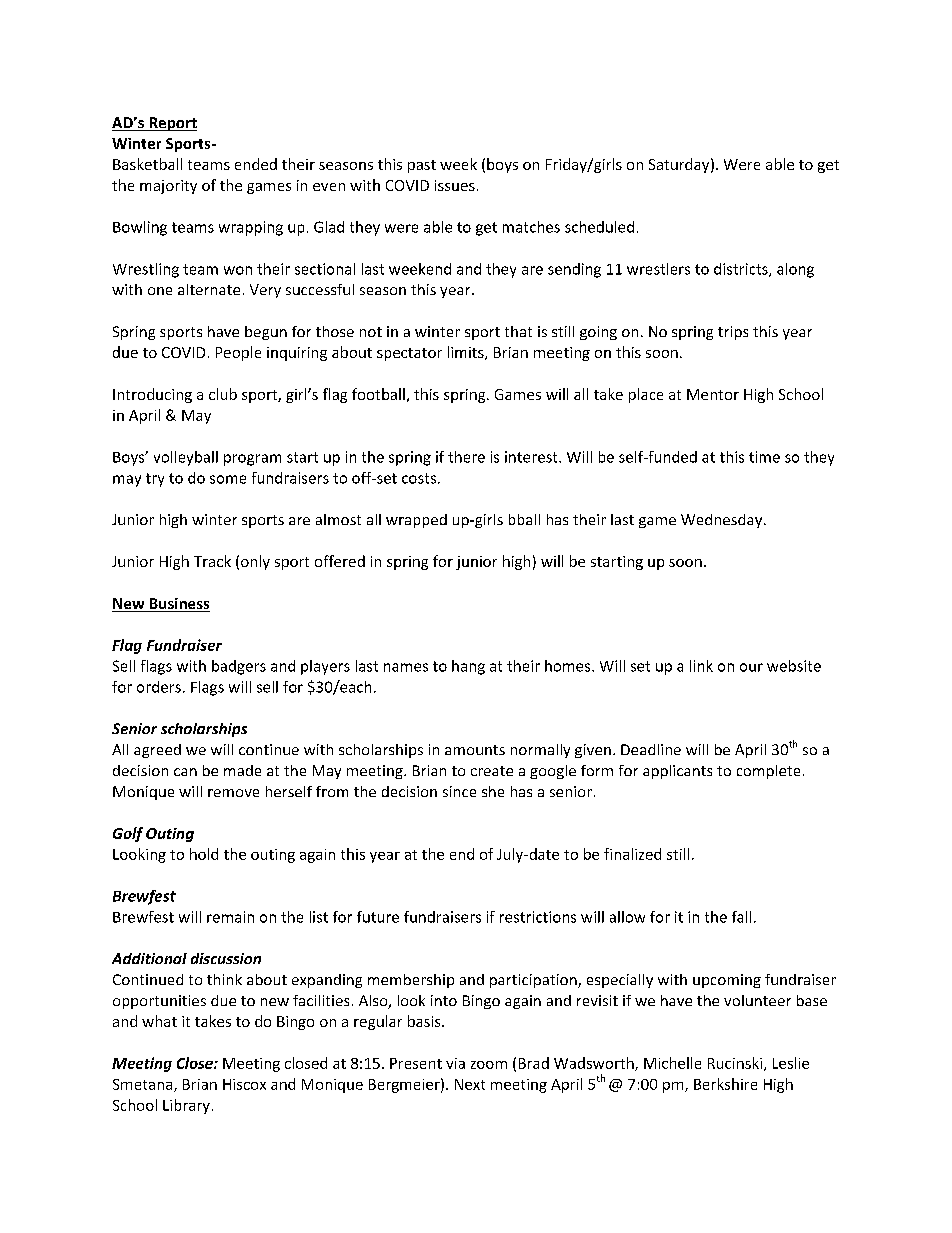  I want to click on hang, so click(468, 667).
